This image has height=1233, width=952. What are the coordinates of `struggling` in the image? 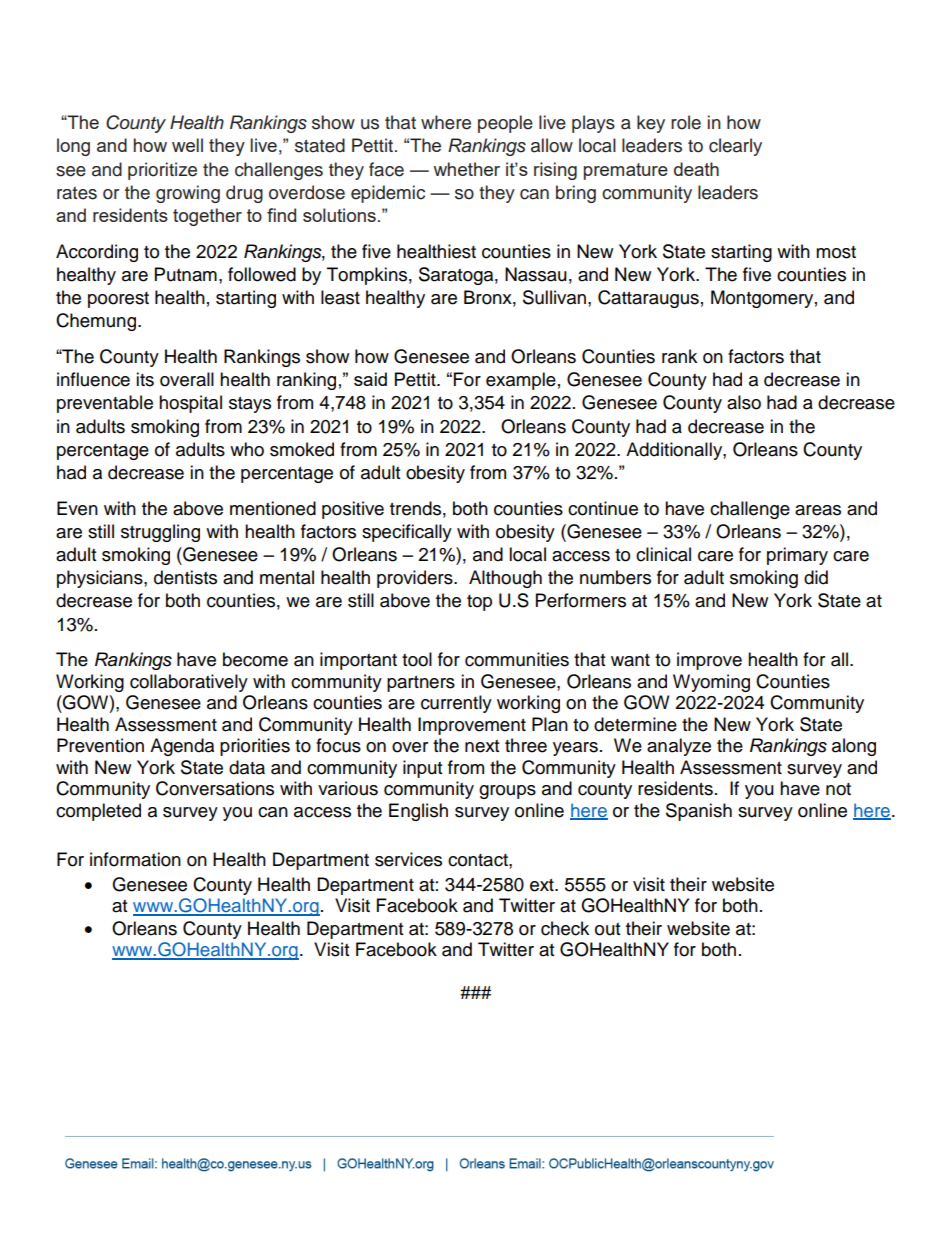 It's located at (160, 533).
